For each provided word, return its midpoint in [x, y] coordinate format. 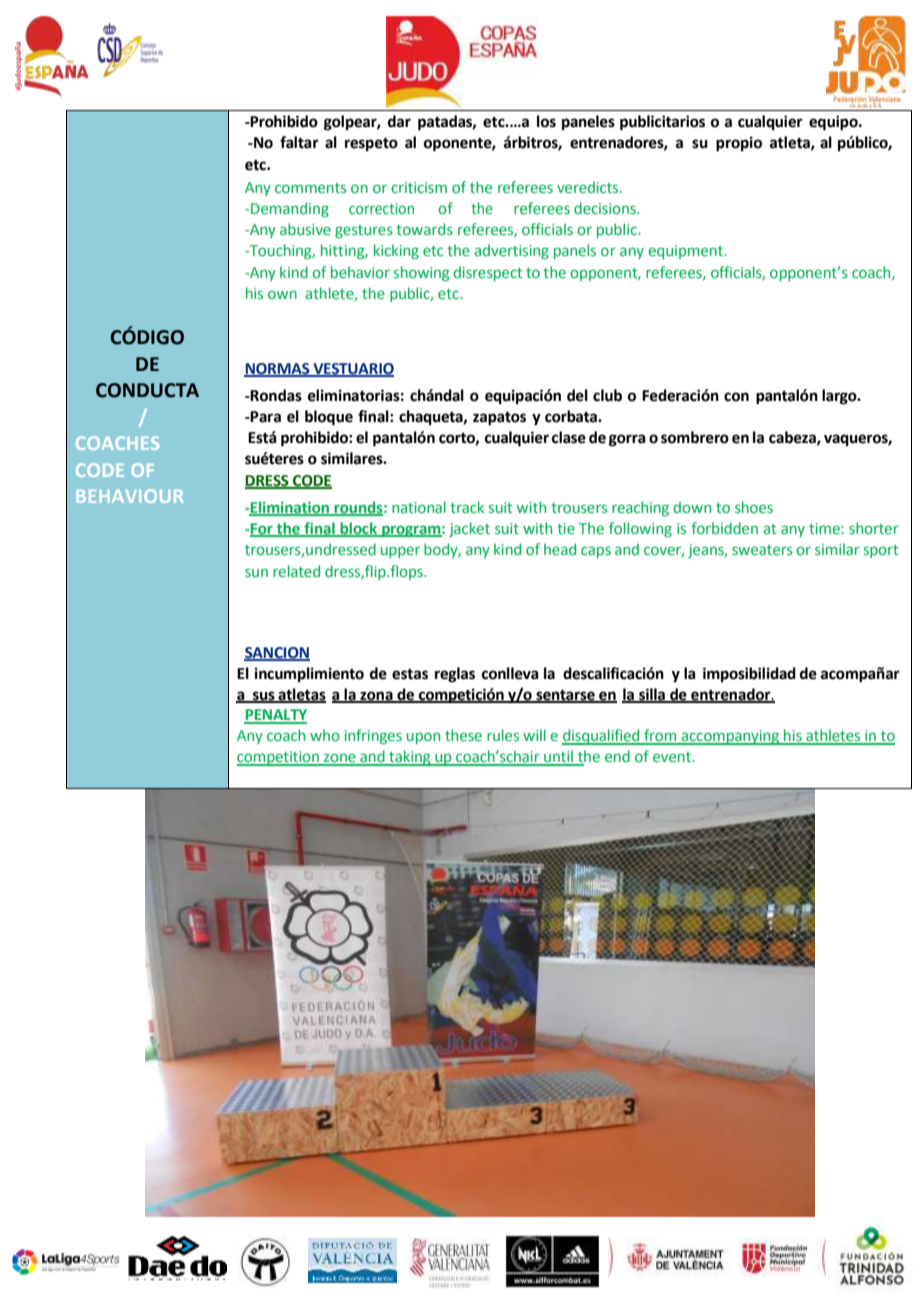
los [546, 121]
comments [310, 188]
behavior [360, 272]
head [560, 549]
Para [265, 417]
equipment [687, 252]
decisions [606, 208]
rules [503, 735]
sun [256, 572]
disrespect [488, 273]
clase [569, 437]
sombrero [695, 437]
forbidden [724, 528]
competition [279, 758]
